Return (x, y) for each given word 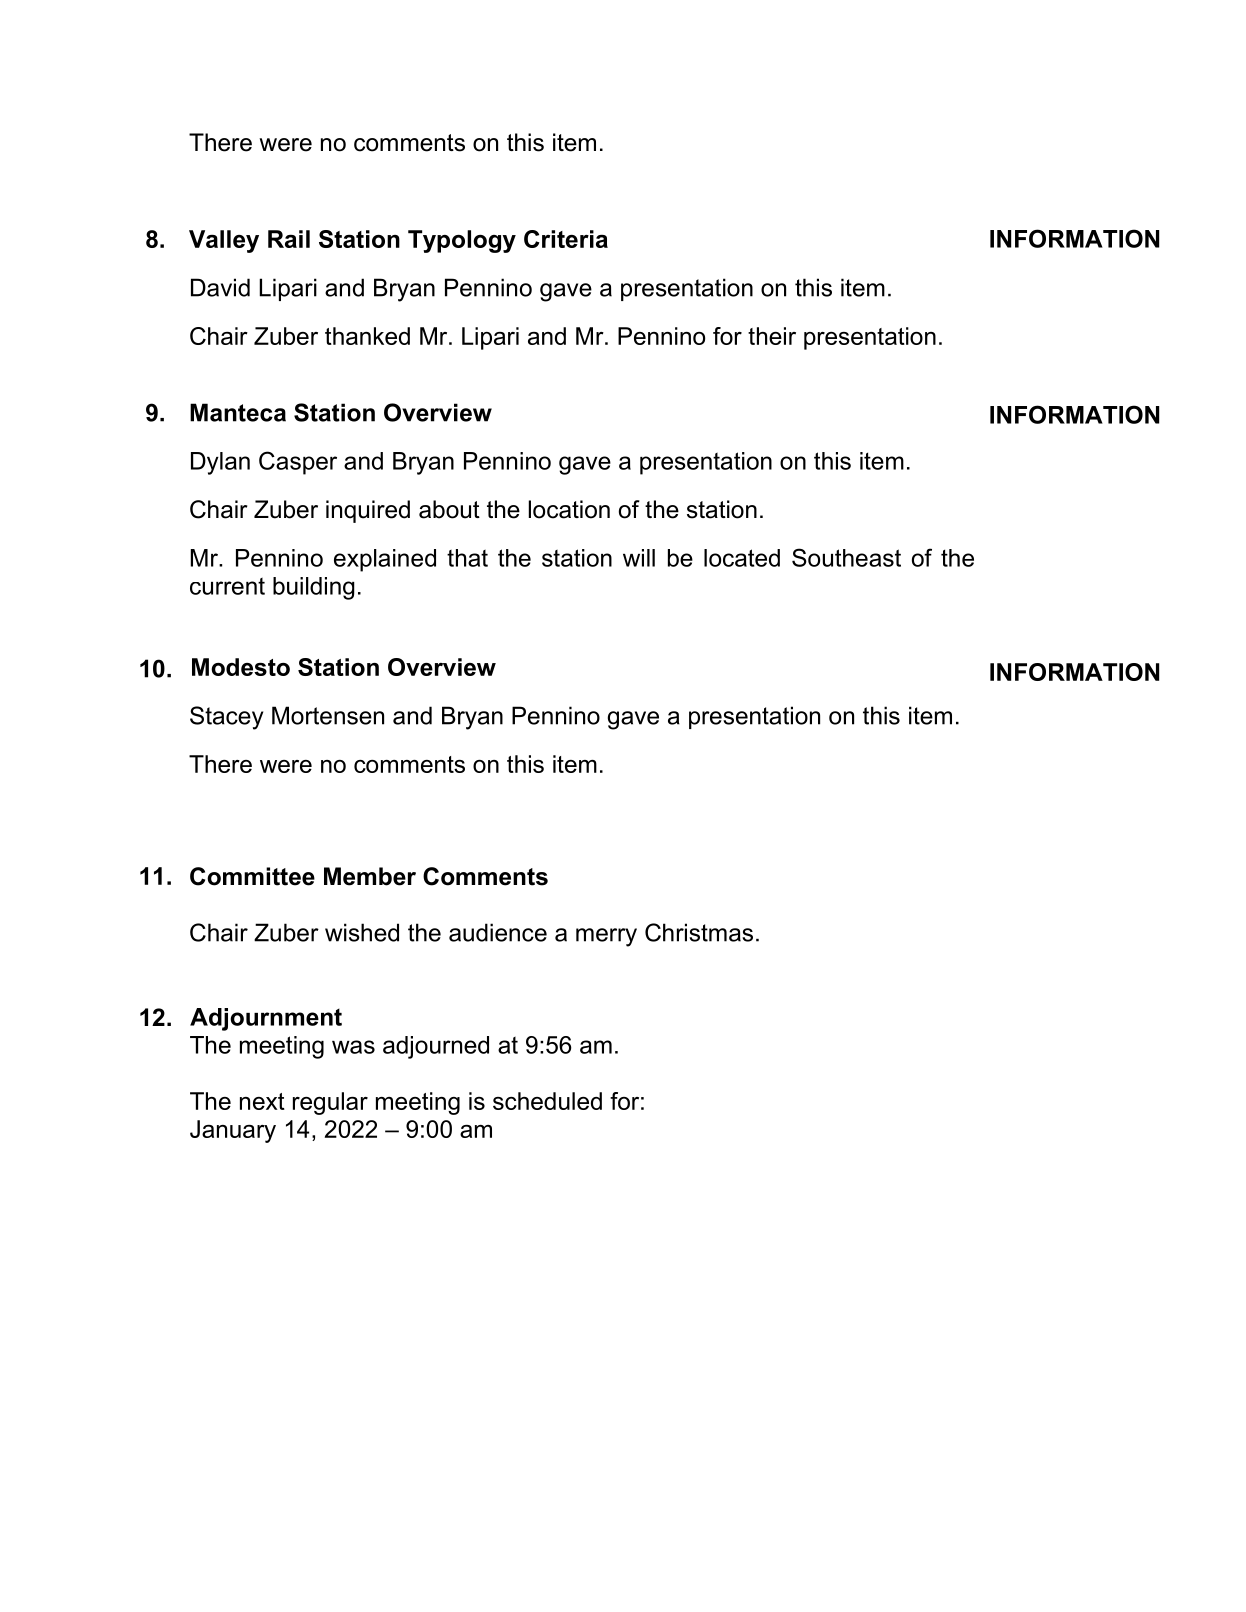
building (314, 588)
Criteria (566, 239)
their (772, 336)
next (262, 1101)
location (569, 509)
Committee (252, 876)
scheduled (547, 1101)
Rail (289, 239)
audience (498, 932)
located (742, 558)
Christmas (699, 932)
